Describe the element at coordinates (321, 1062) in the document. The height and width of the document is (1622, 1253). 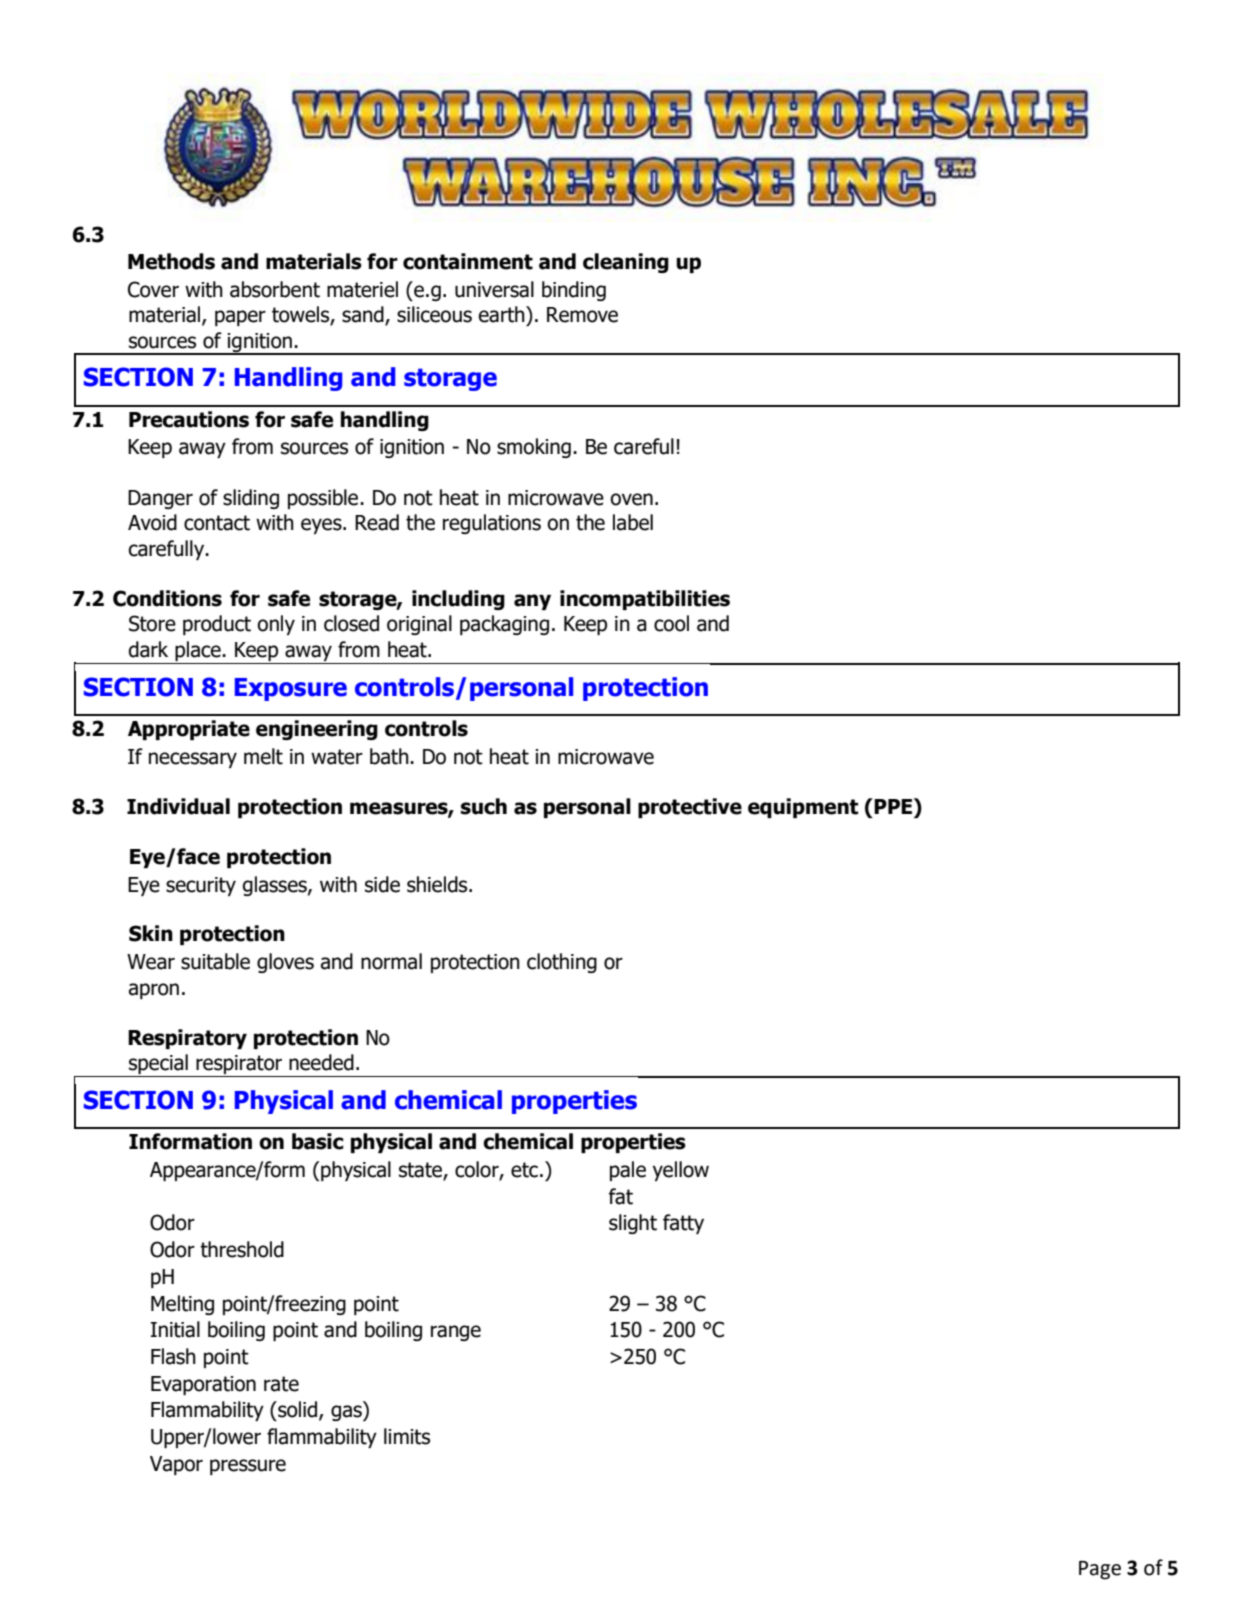
I see `needed` at that location.
